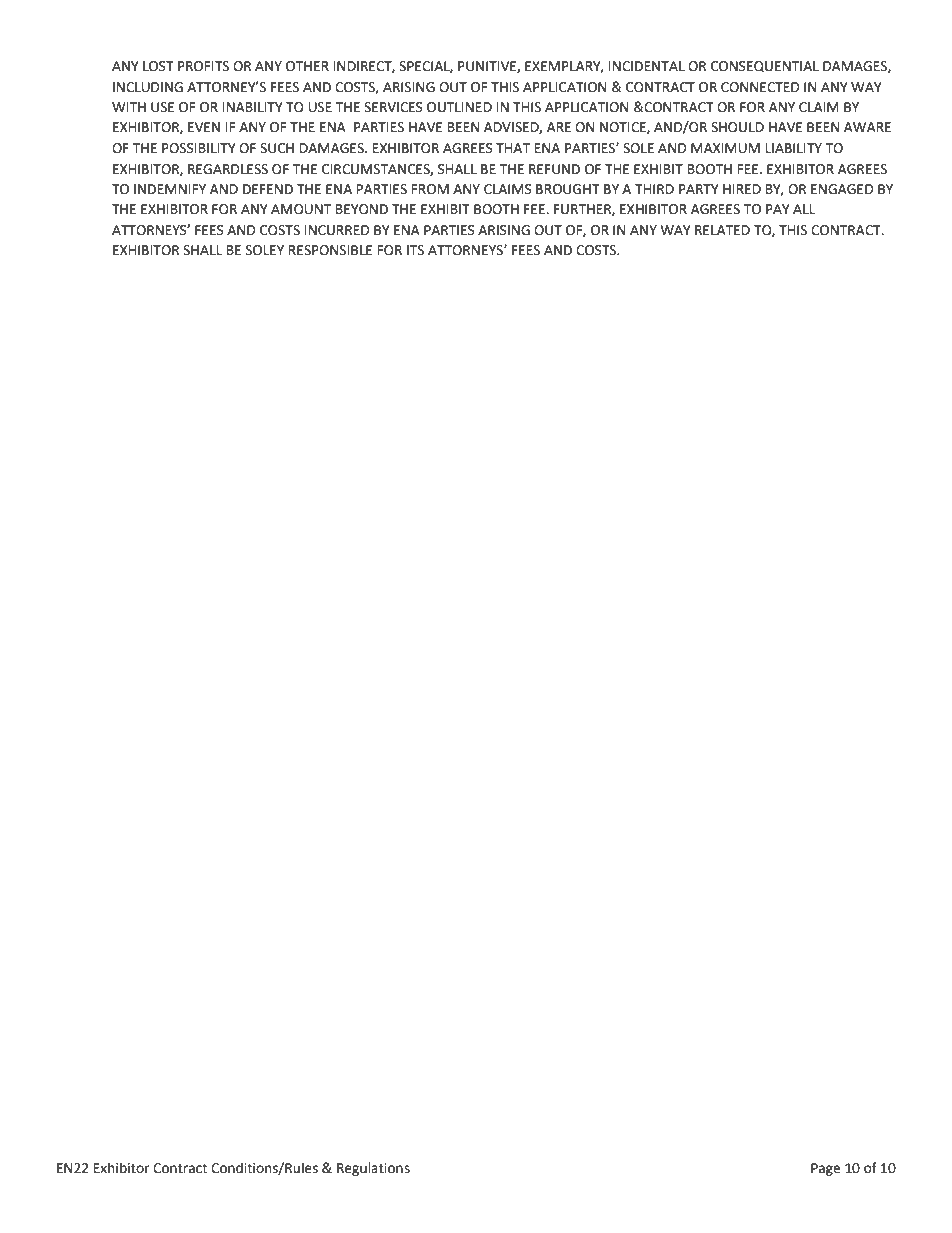 The width and height of the image is (952, 1233). What do you see at coordinates (253, 107) in the image?
I see `INABILITY` at bounding box center [253, 107].
